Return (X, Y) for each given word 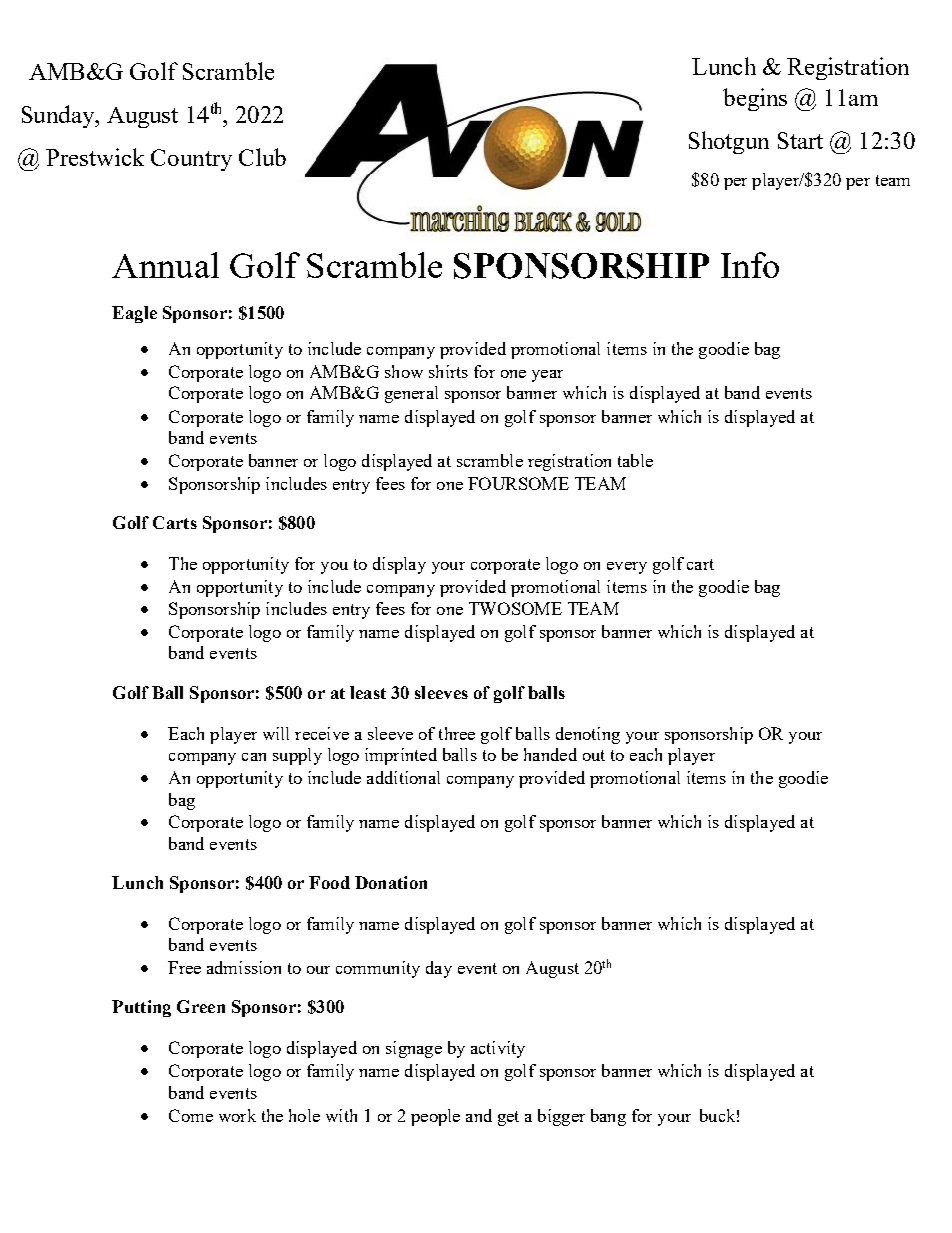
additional (403, 777)
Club (262, 157)
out (594, 755)
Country (191, 160)
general (411, 394)
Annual (165, 265)
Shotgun (729, 142)
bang (608, 1117)
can (254, 757)
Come (191, 1115)
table (635, 460)
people (435, 1117)
